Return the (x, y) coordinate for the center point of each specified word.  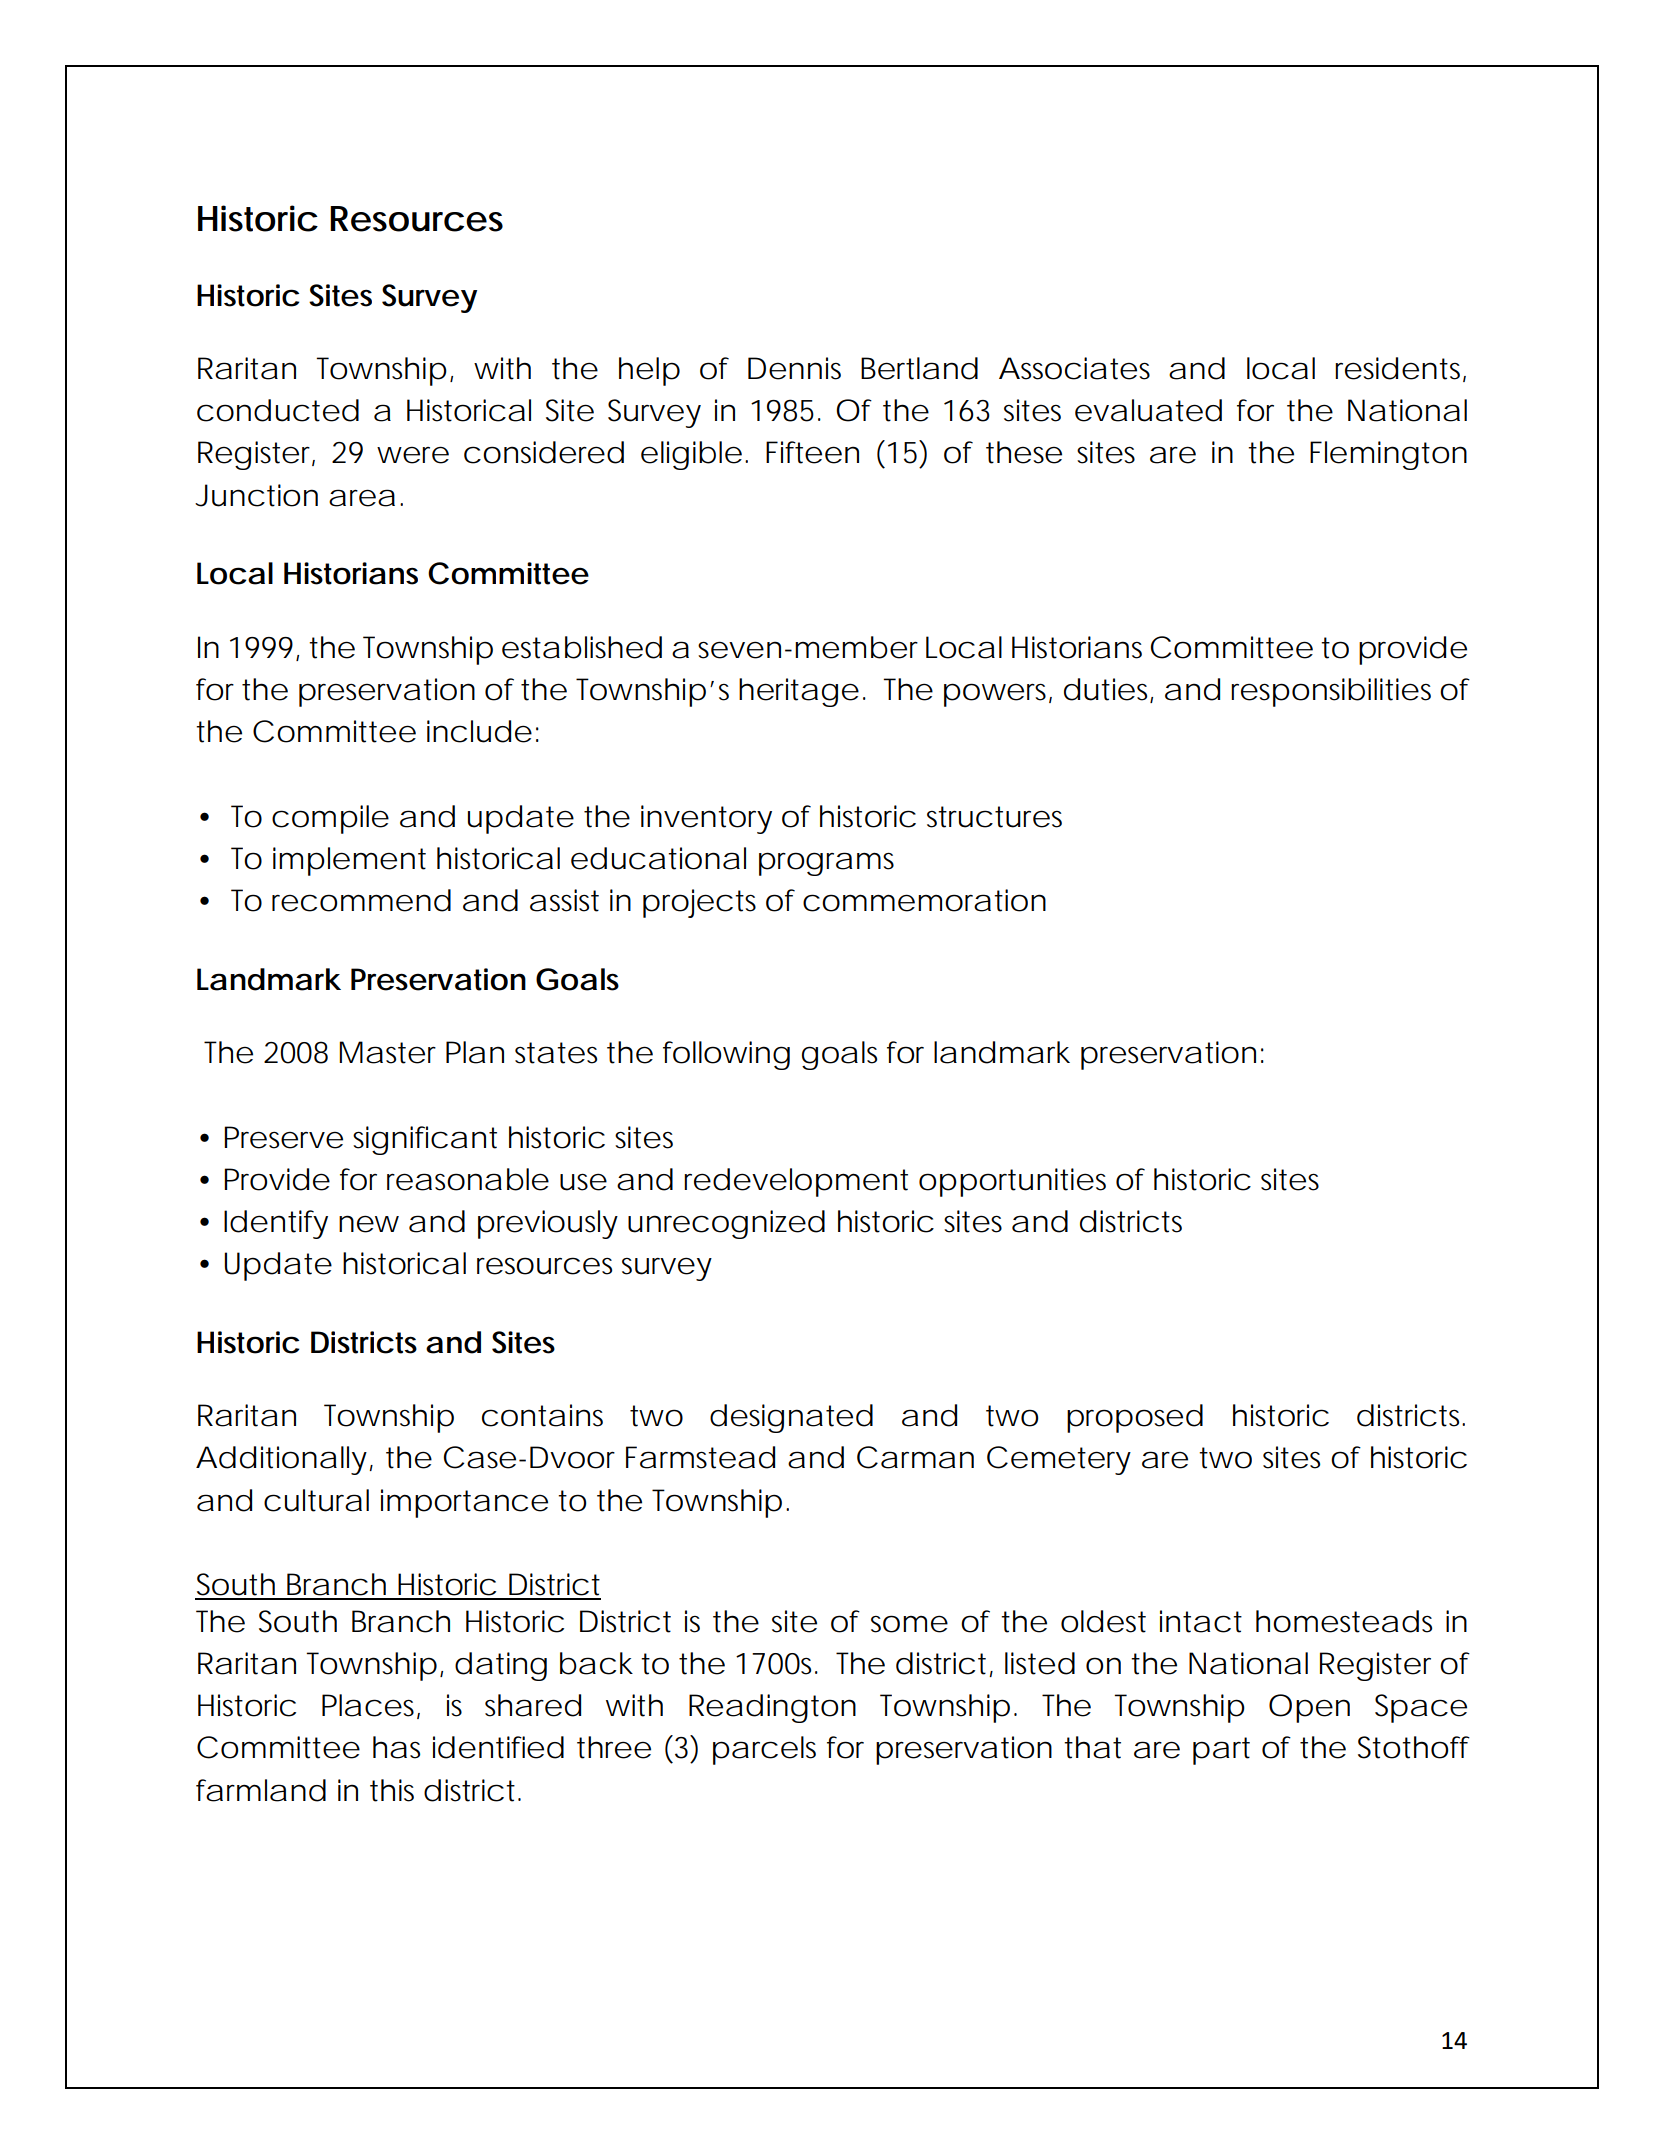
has (396, 1747)
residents (1399, 369)
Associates (1074, 368)
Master (387, 1052)
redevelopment (796, 1182)
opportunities (1012, 1182)
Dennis (794, 368)
